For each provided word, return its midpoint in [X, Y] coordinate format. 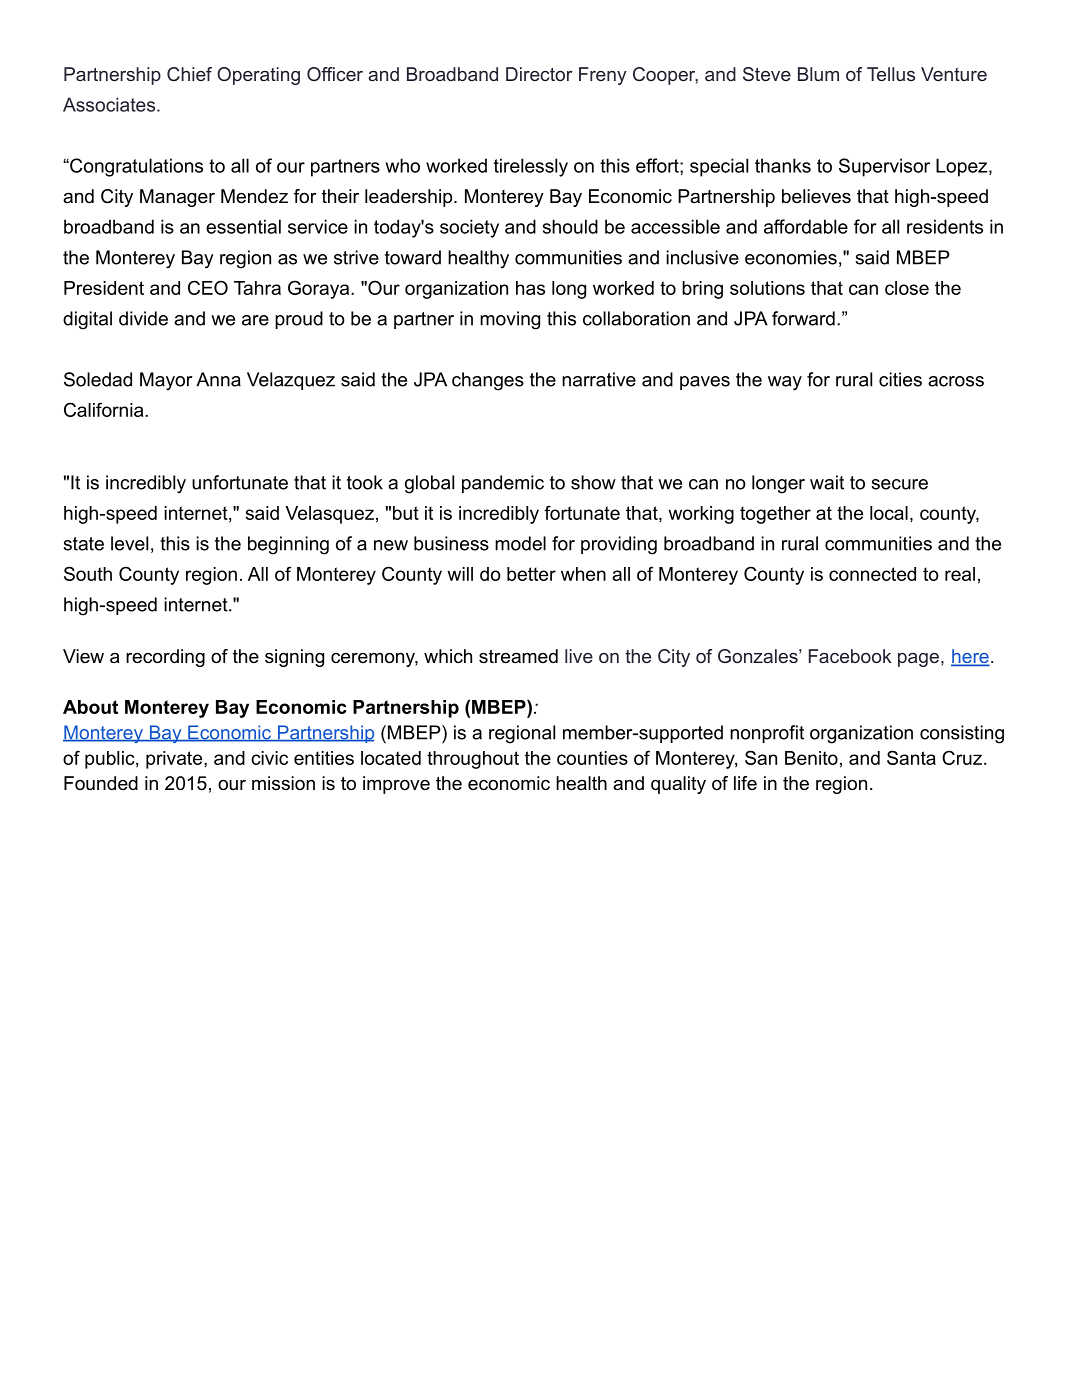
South [88, 573]
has [530, 288]
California [105, 409]
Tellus [891, 74]
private [175, 760]
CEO [208, 287]
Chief [189, 74]
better [531, 574]
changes [488, 381]
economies [791, 257]
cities [900, 379]
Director [539, 74]
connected [872, 574]
